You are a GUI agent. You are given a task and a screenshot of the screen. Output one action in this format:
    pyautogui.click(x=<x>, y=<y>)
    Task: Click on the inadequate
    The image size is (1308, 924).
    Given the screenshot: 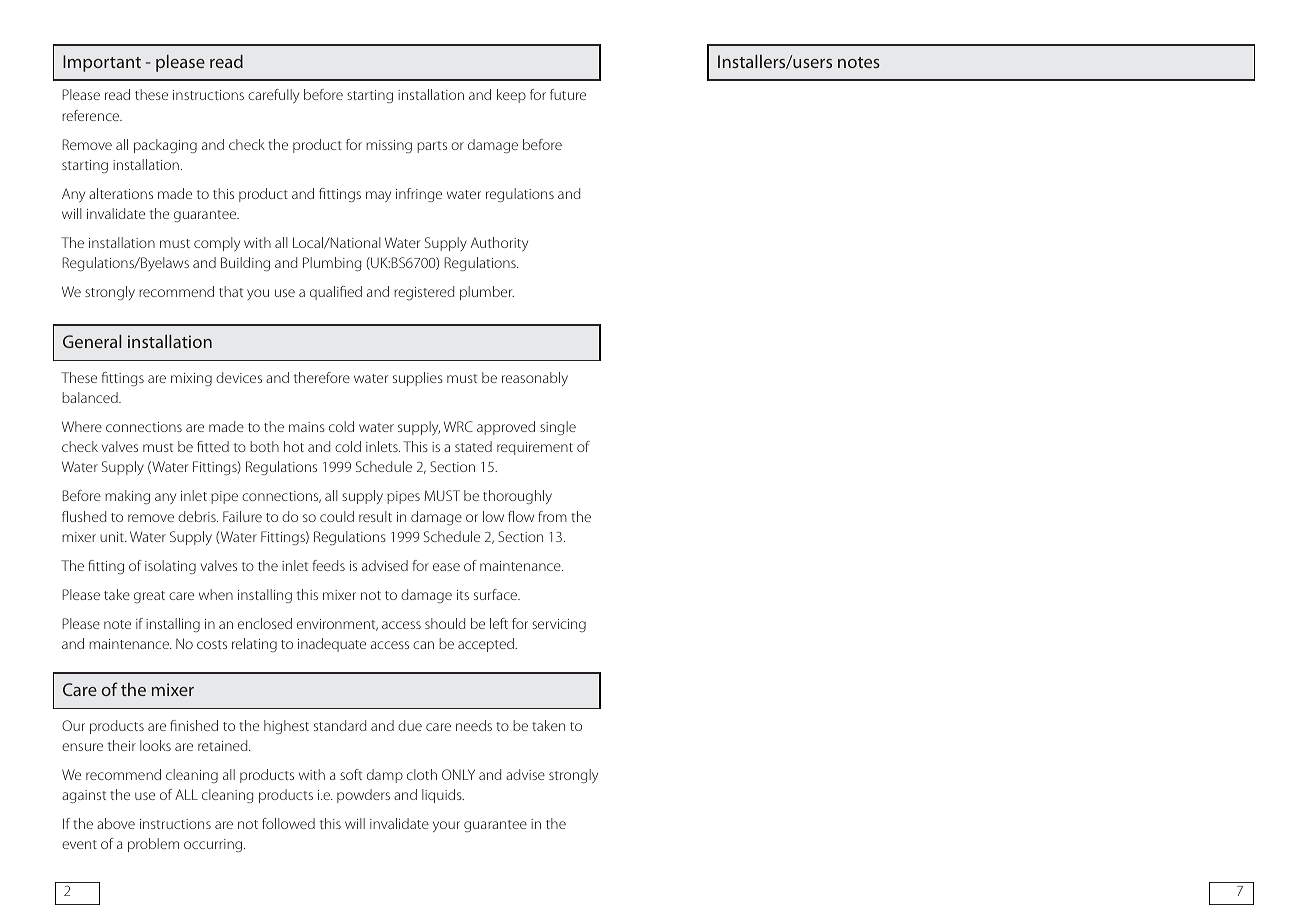 What is the action you would take?
    pyautogui.click(x=332, y=645)
